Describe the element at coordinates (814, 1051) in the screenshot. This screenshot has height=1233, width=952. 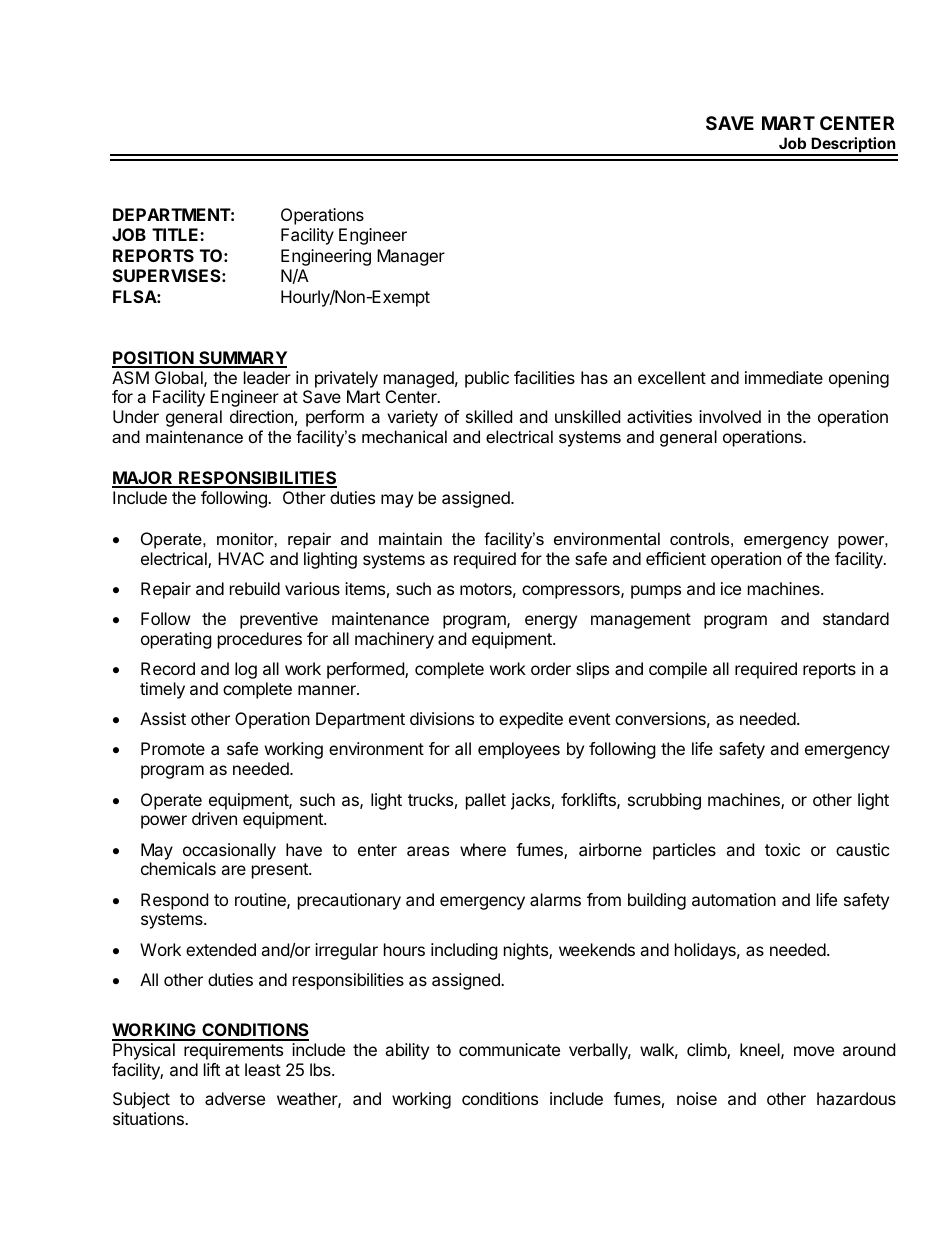
I see `move` at that location.
